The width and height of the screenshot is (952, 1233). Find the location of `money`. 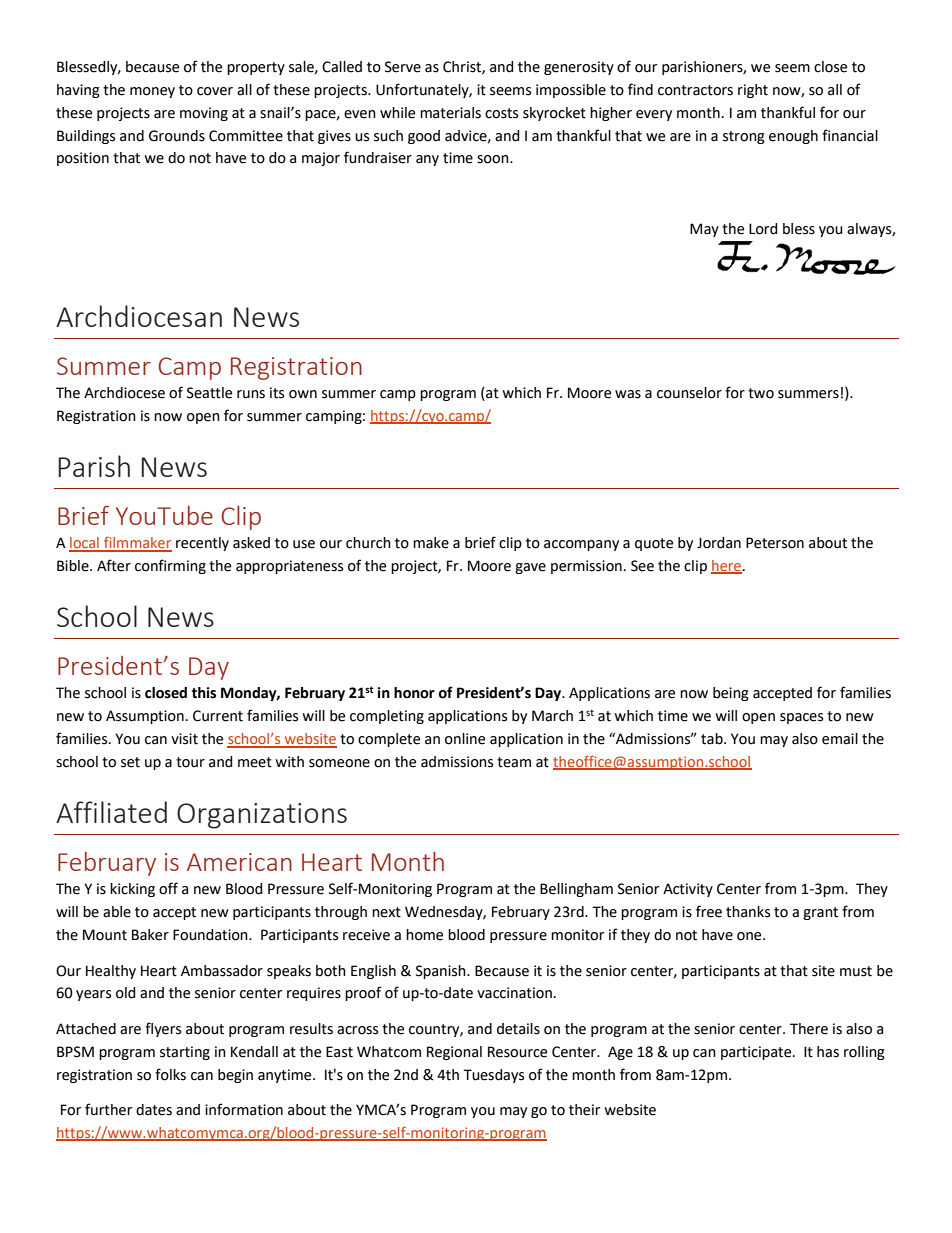

money is located at coordinates (152, 92).
